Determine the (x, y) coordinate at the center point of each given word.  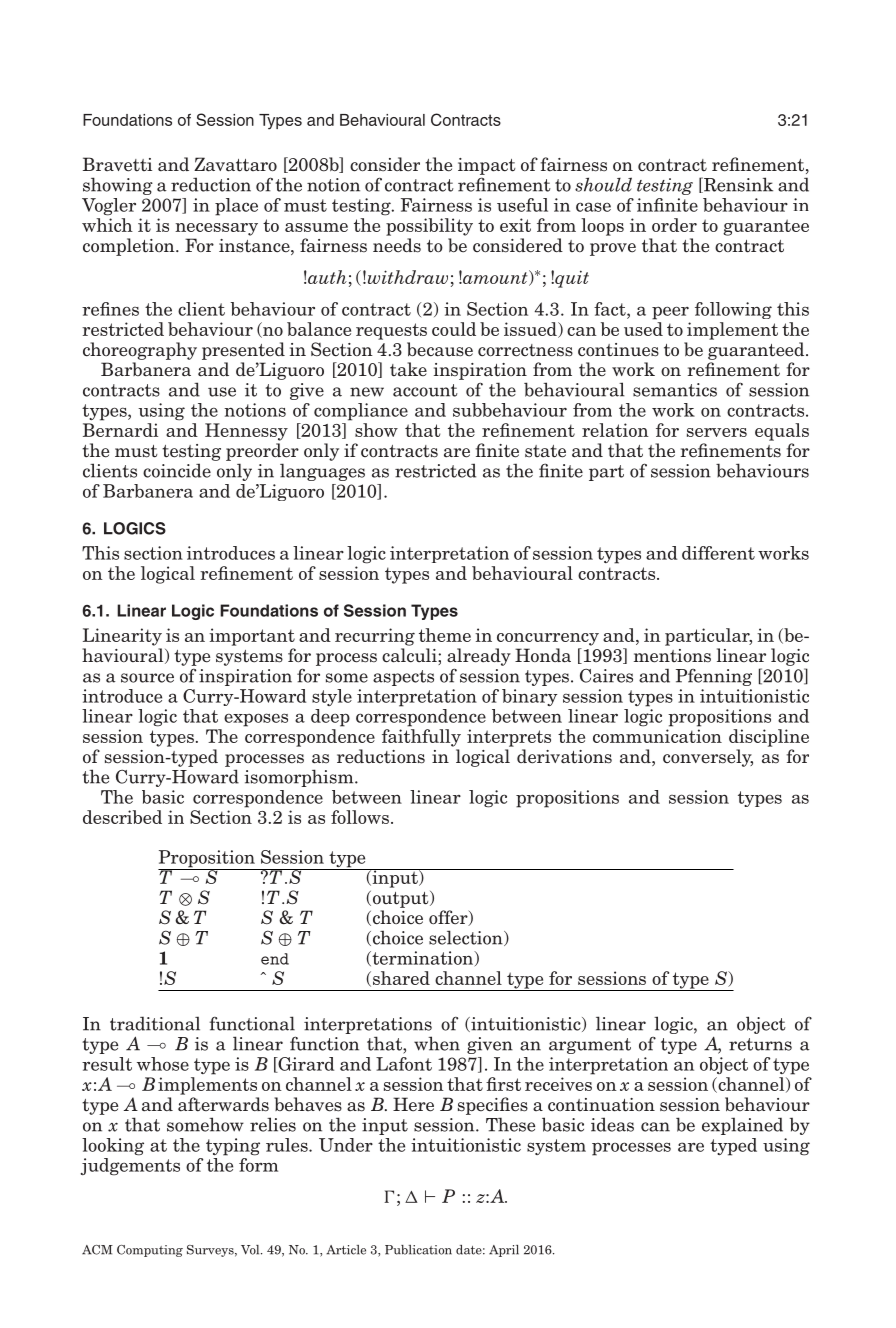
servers (717, 432)
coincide (177, 470)
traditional (155, 1023)
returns (760, 1044)
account (425, 390)
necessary (216, 229)
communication (657, 736)
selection (467, 938)
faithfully (421, 738)
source (147, 678)
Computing (150, 1251)
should (603, 184)
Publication (418, 1250)
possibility (429, 227)
